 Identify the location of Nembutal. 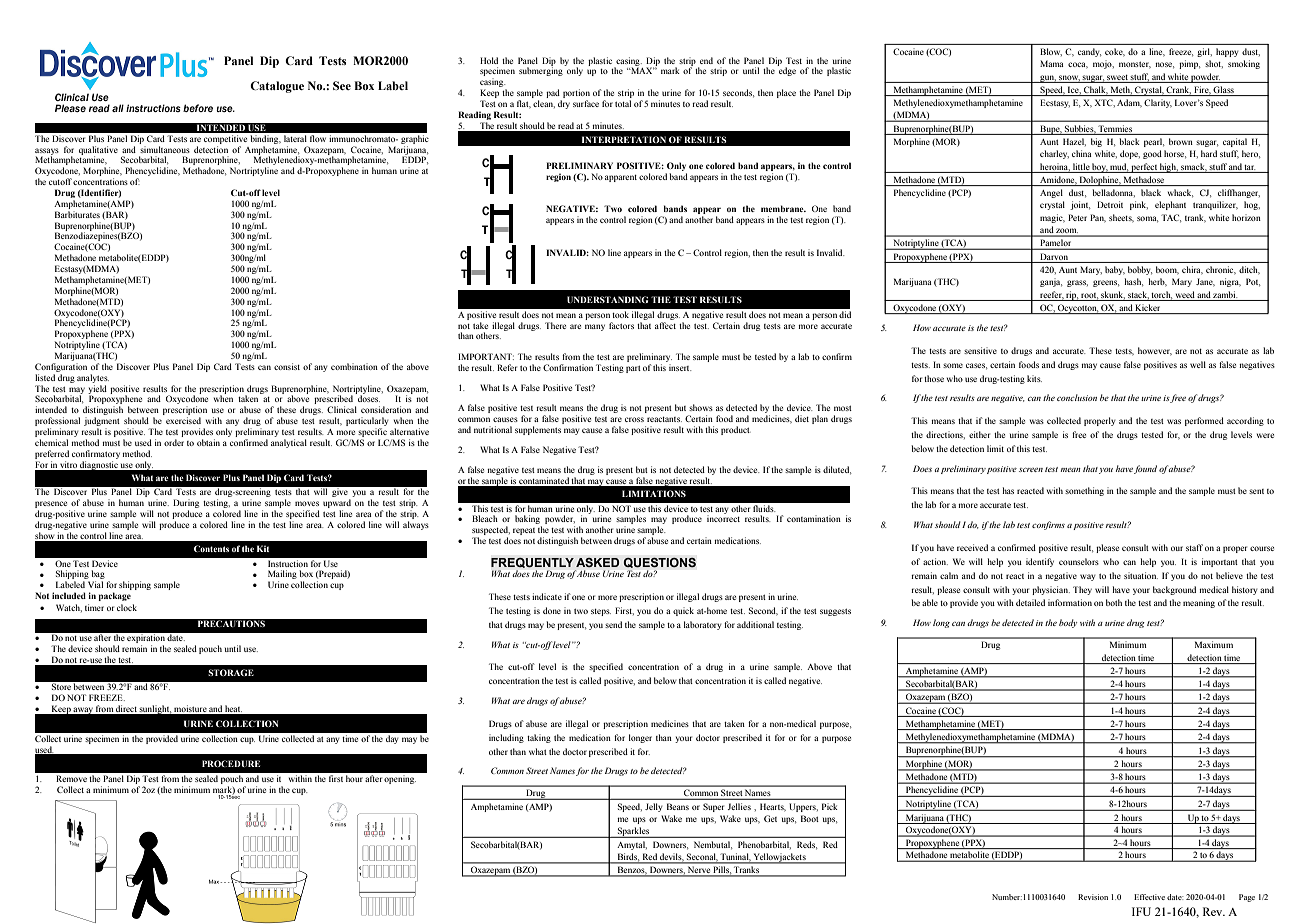
(713, 845).
